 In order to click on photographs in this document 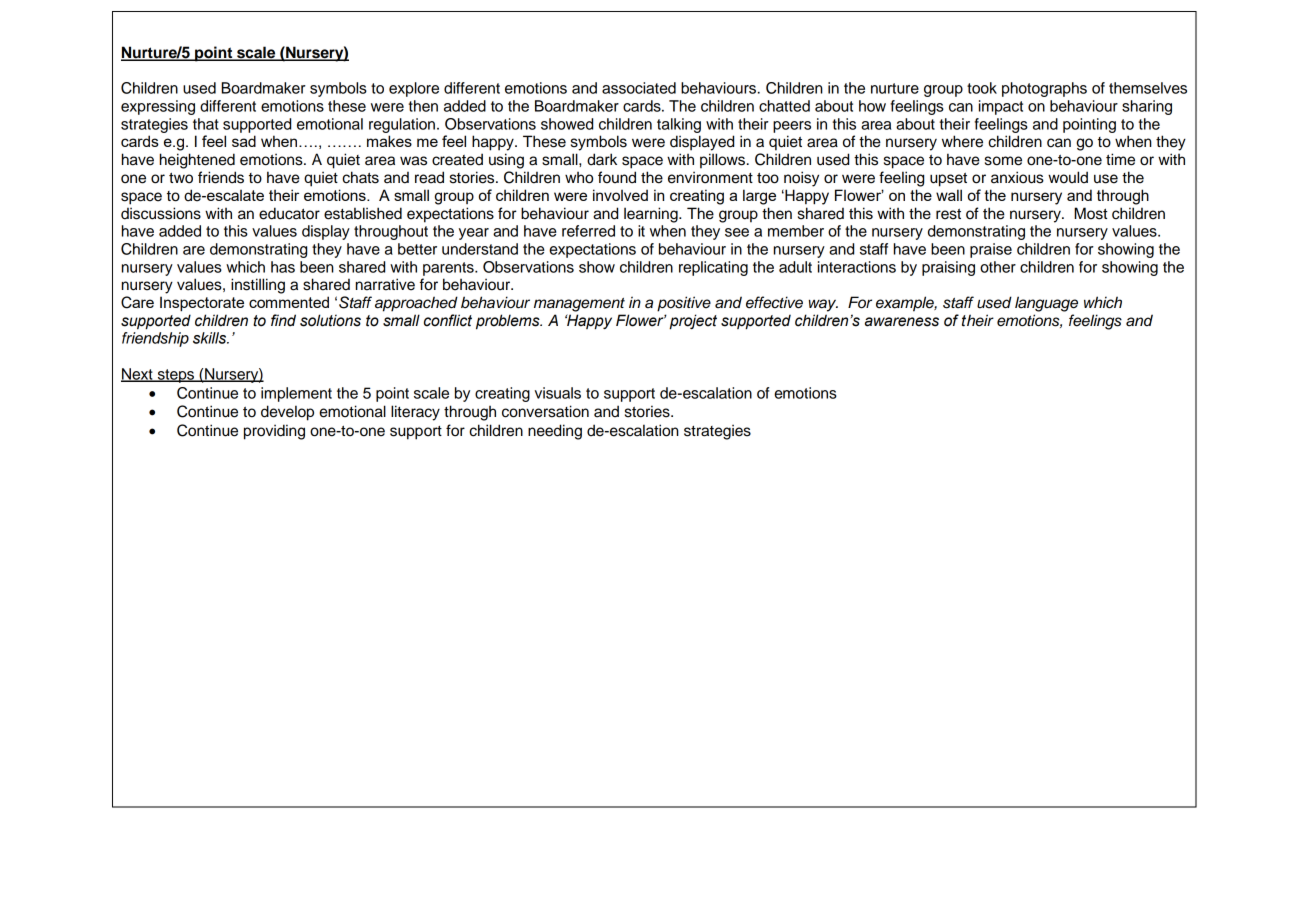, I will do `click(1044, 89)`.
